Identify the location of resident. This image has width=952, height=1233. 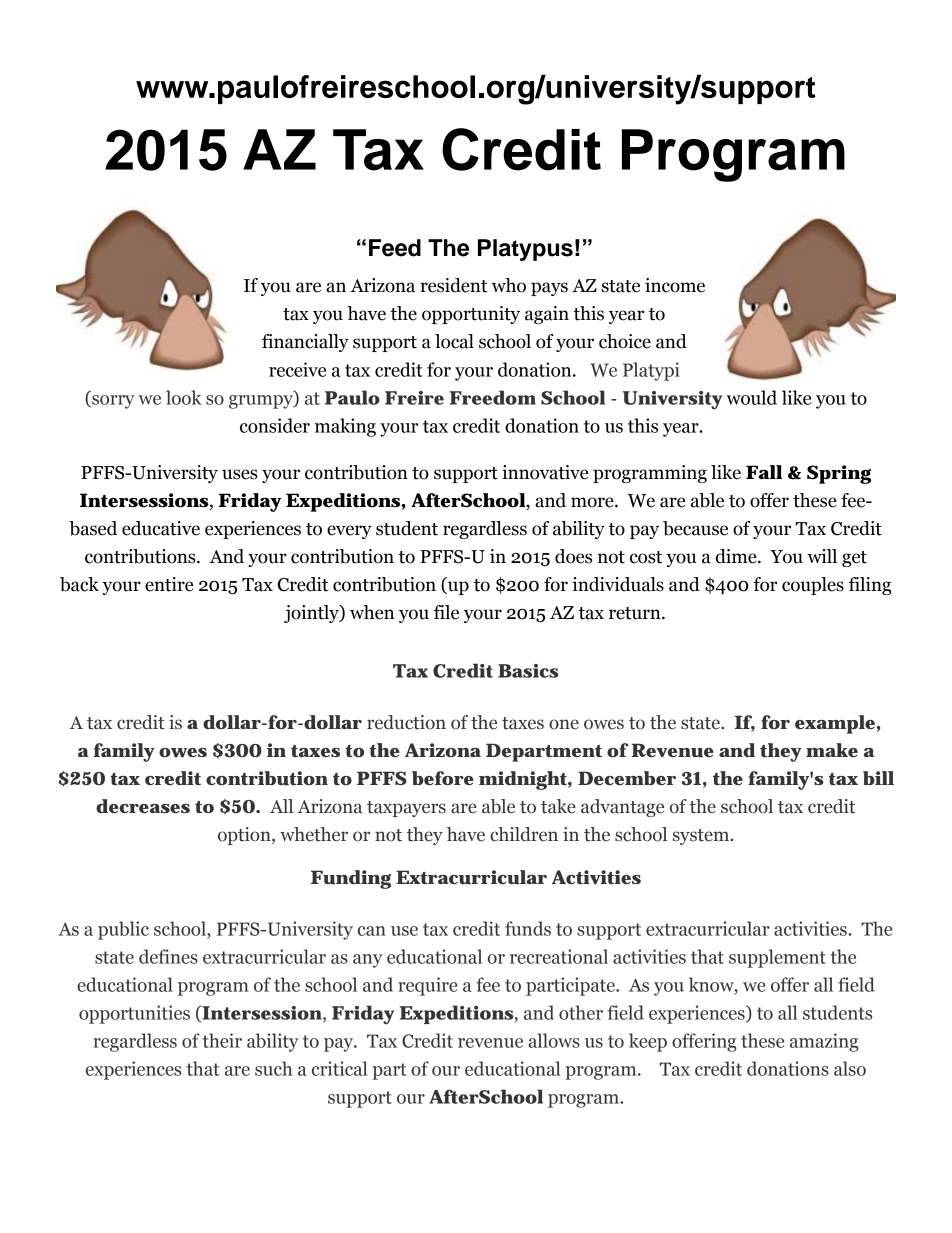
(453, 285).
